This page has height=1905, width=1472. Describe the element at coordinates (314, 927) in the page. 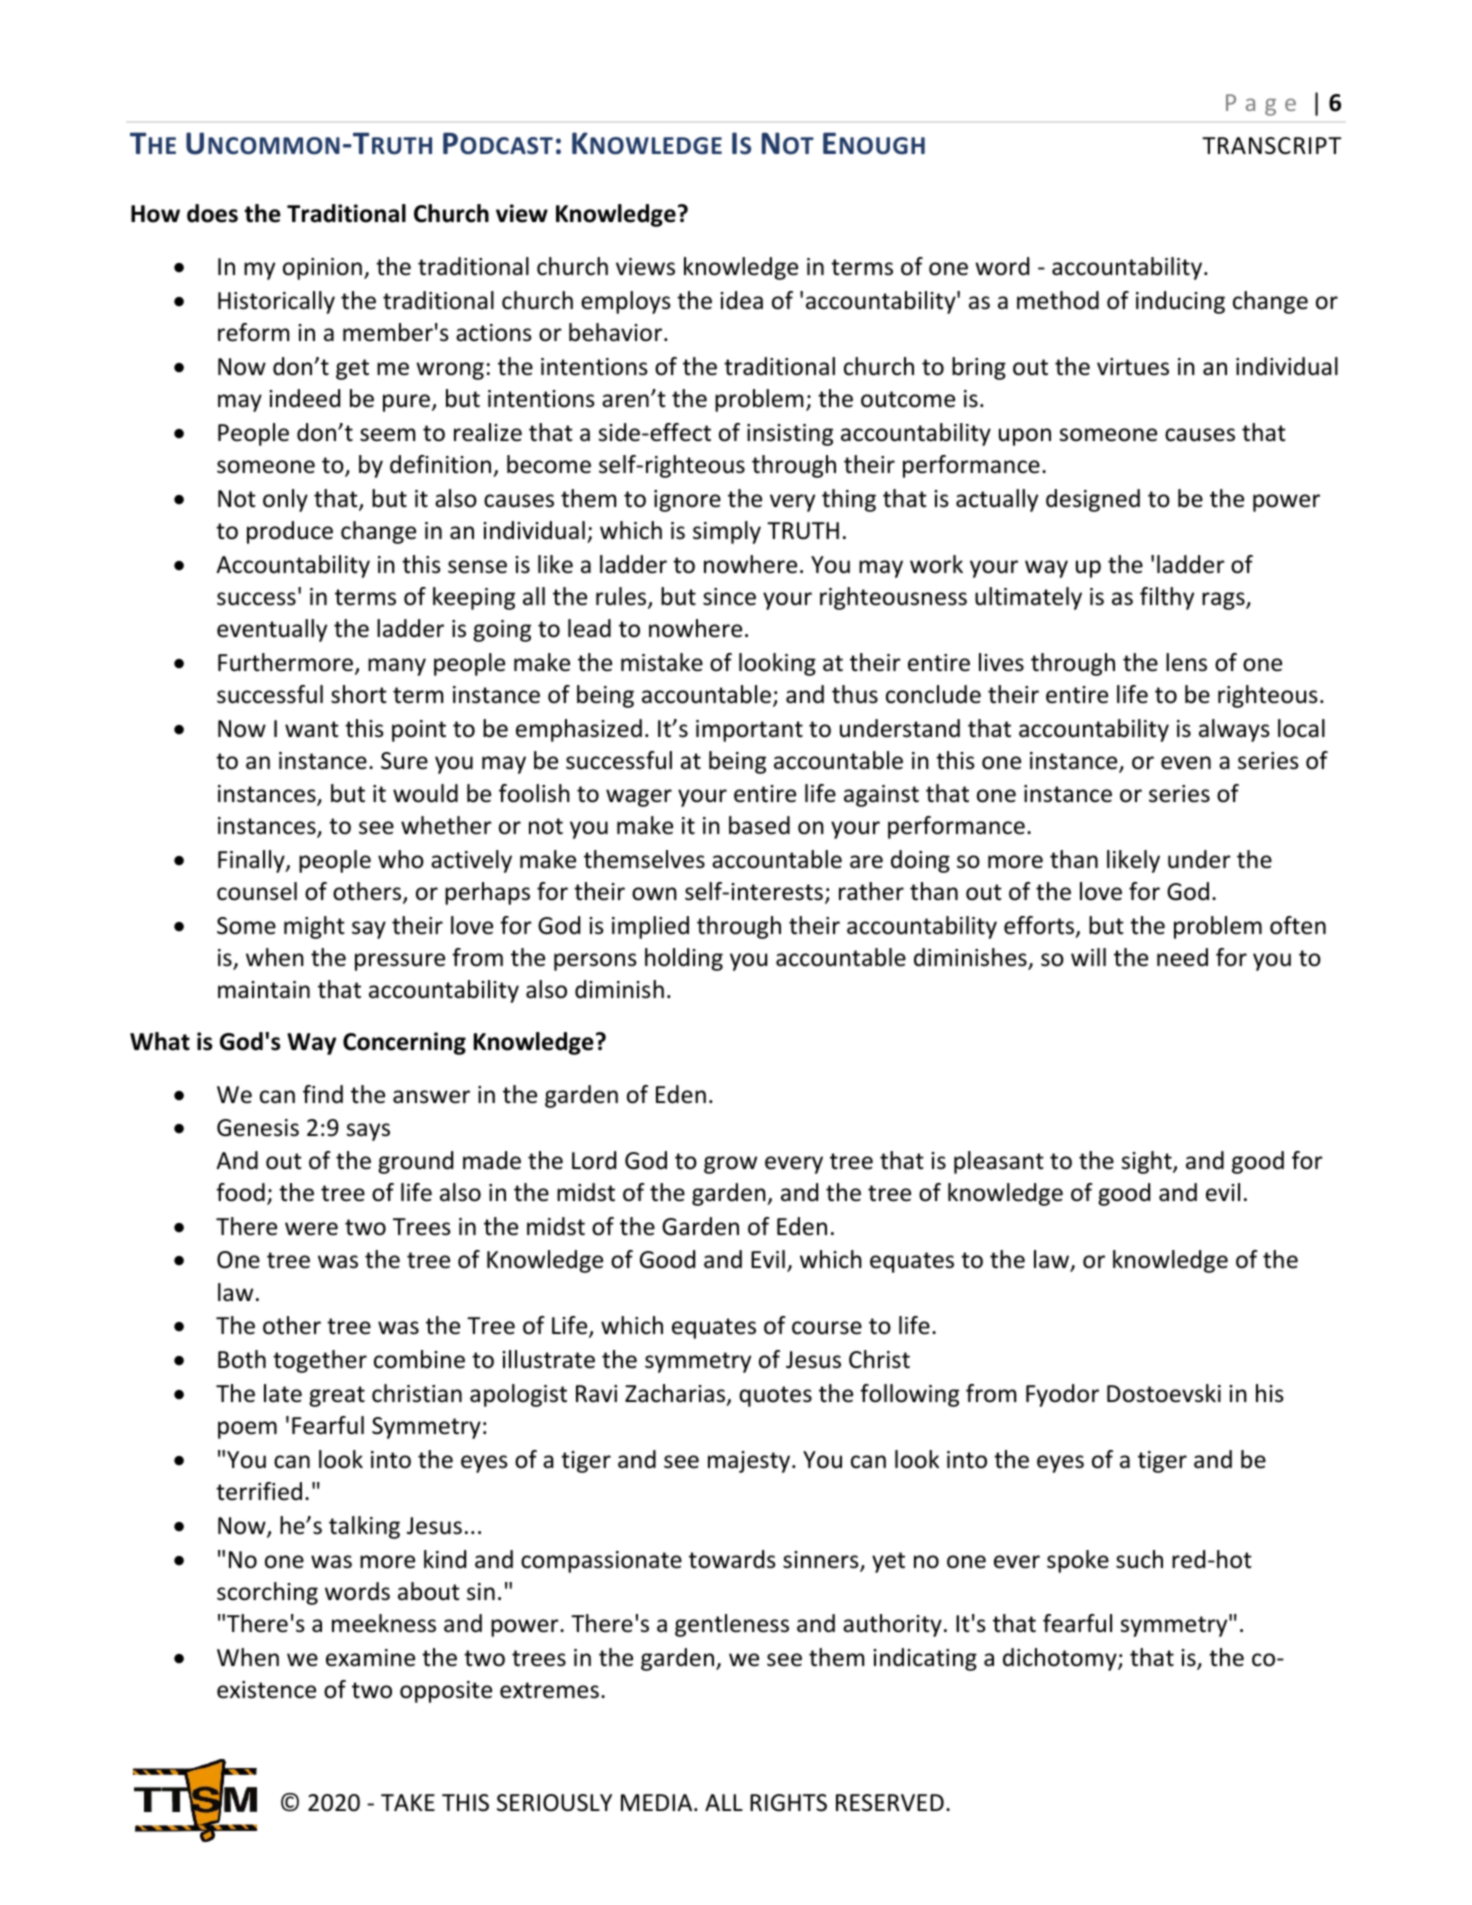

I see `might` at that location.
